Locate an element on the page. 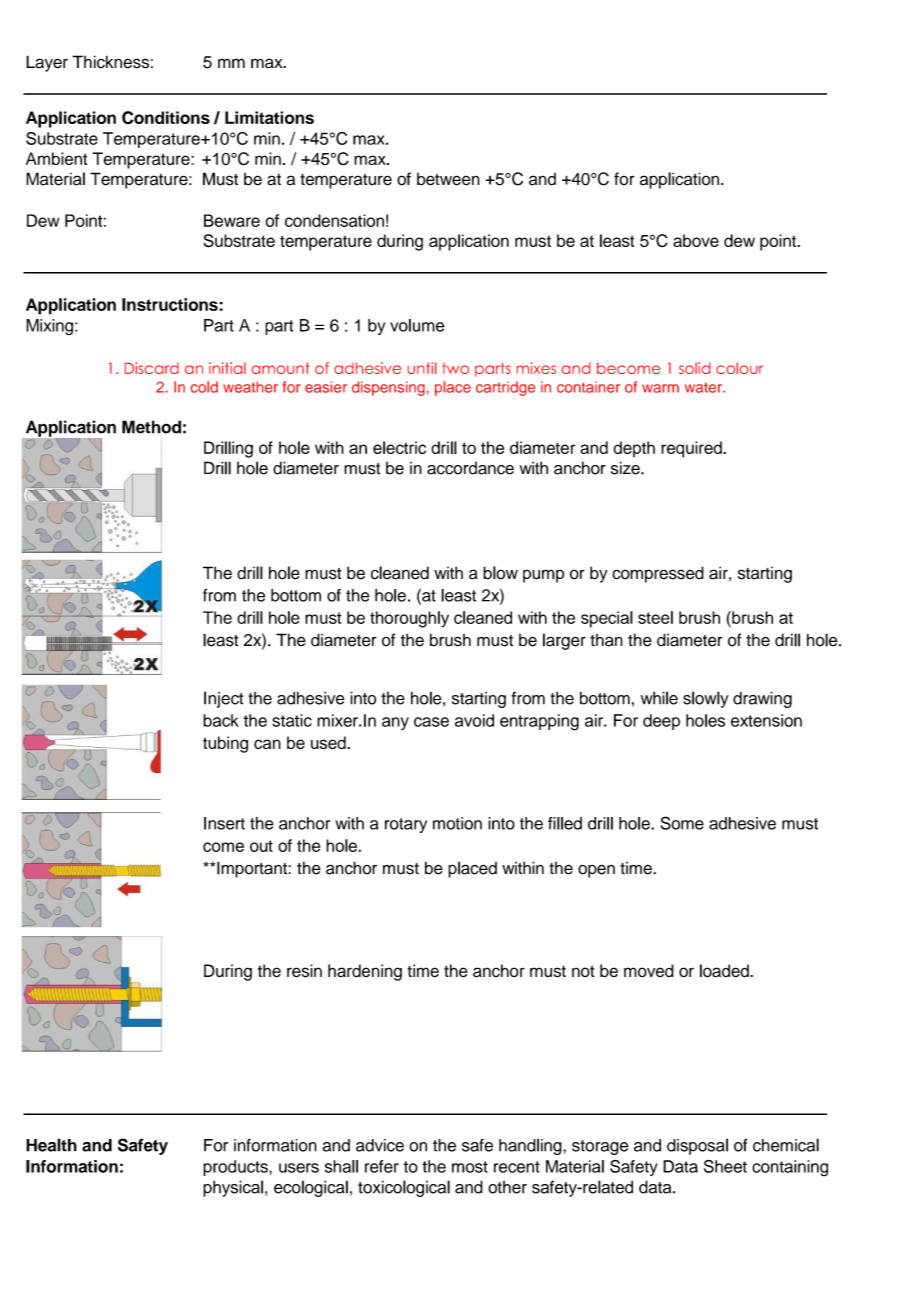 The image size is (924, 1307). required is located at coordinates (692, 449).
